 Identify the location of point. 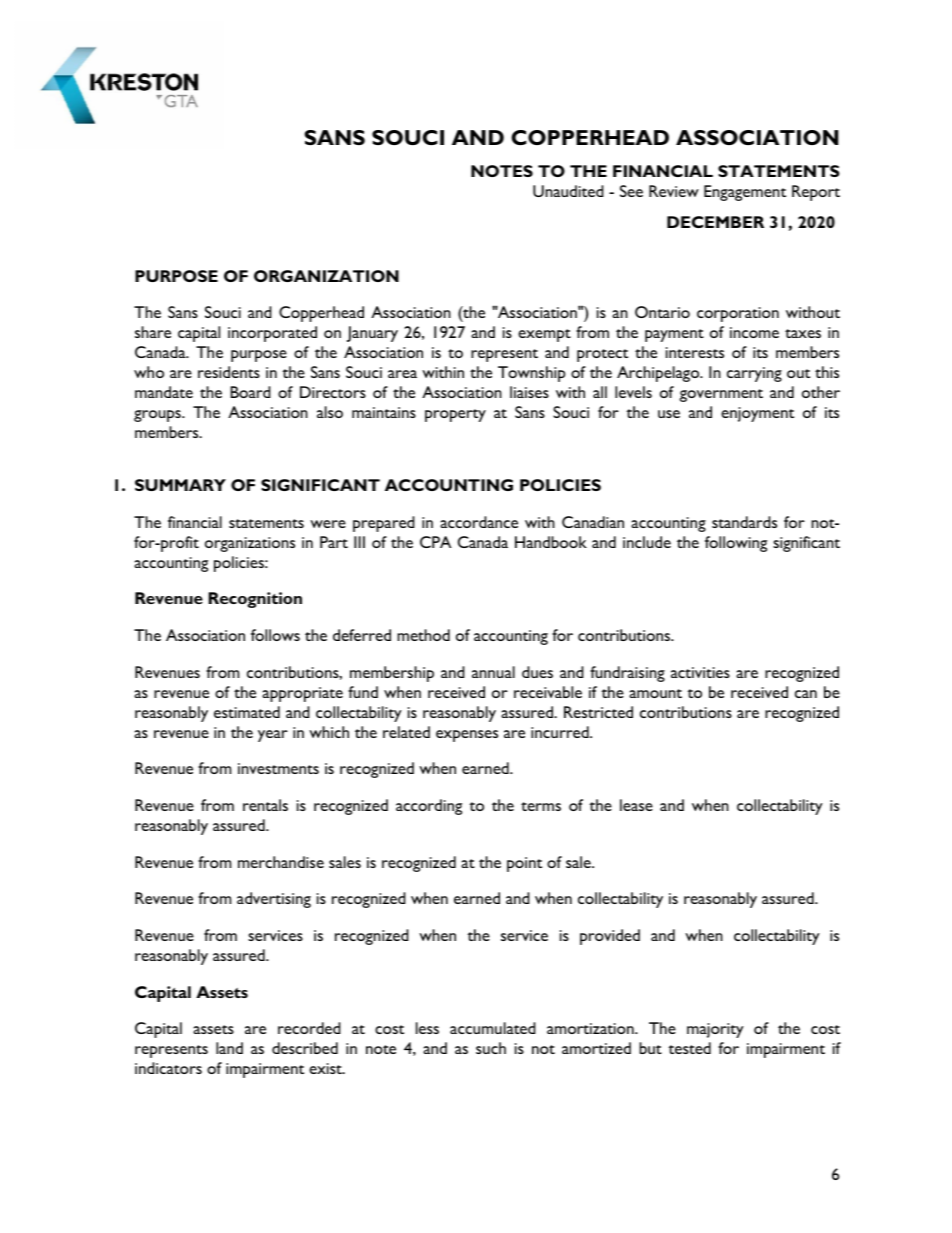
(524, 864).
